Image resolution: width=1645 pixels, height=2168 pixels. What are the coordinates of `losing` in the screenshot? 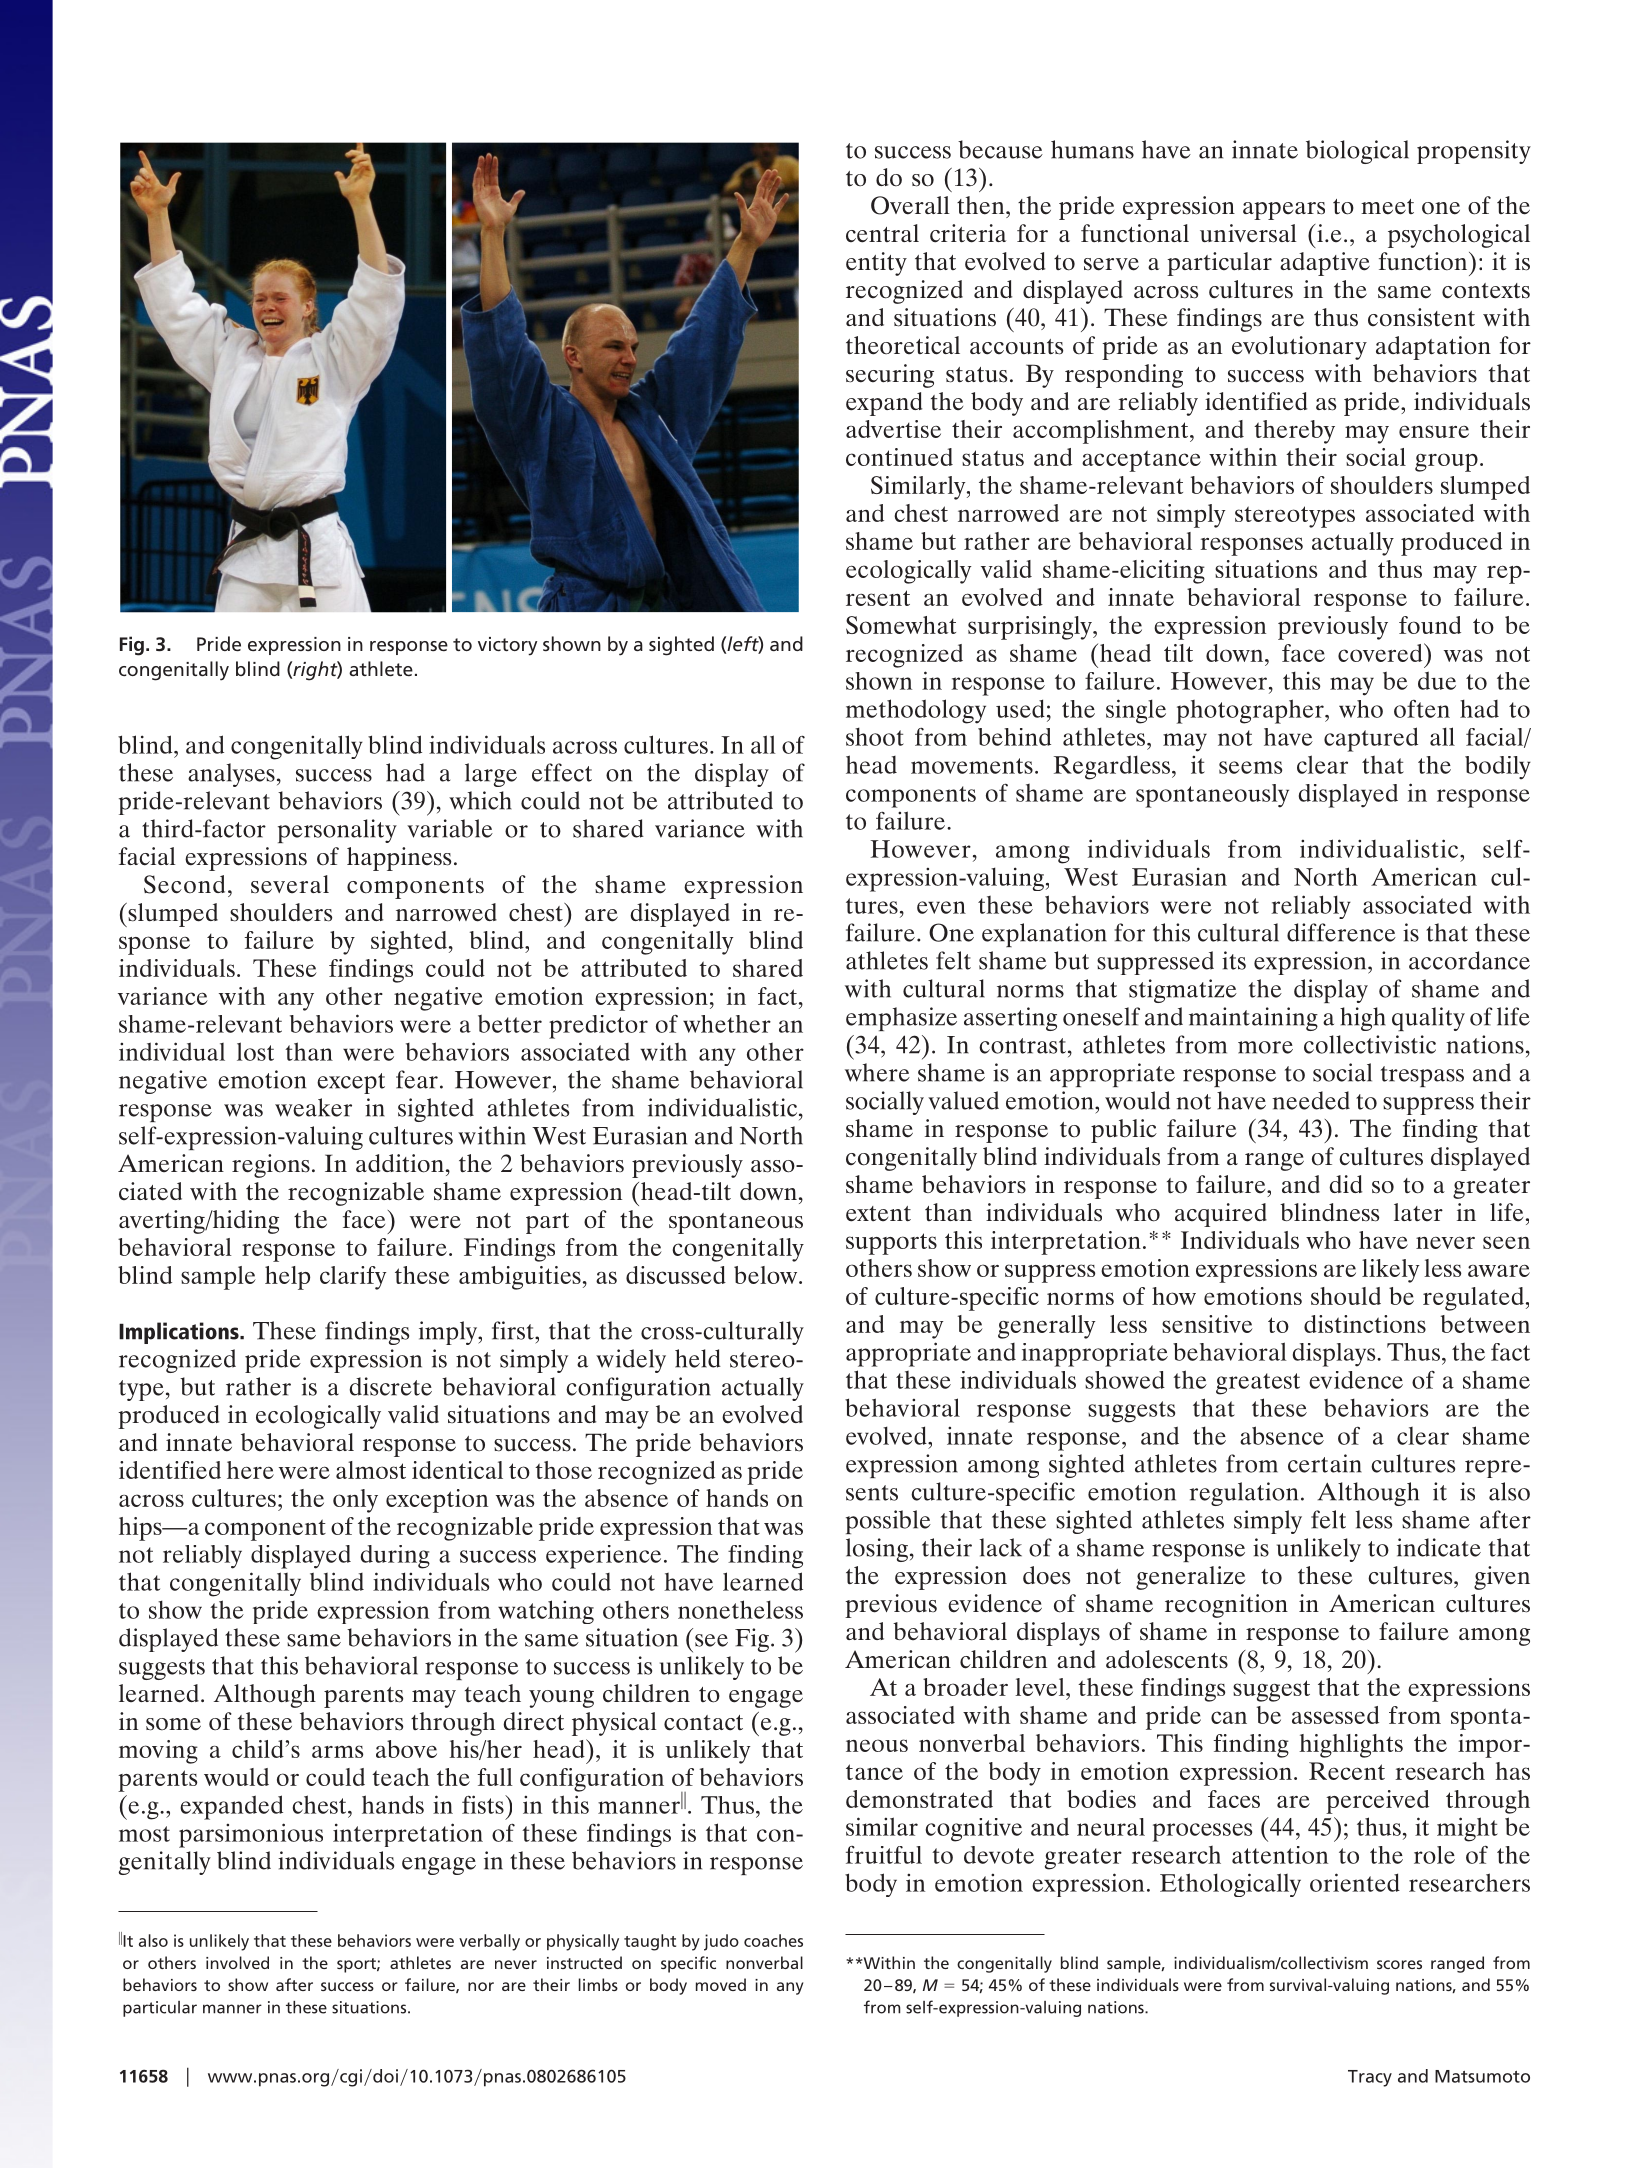 It's located at (877, 1550).
